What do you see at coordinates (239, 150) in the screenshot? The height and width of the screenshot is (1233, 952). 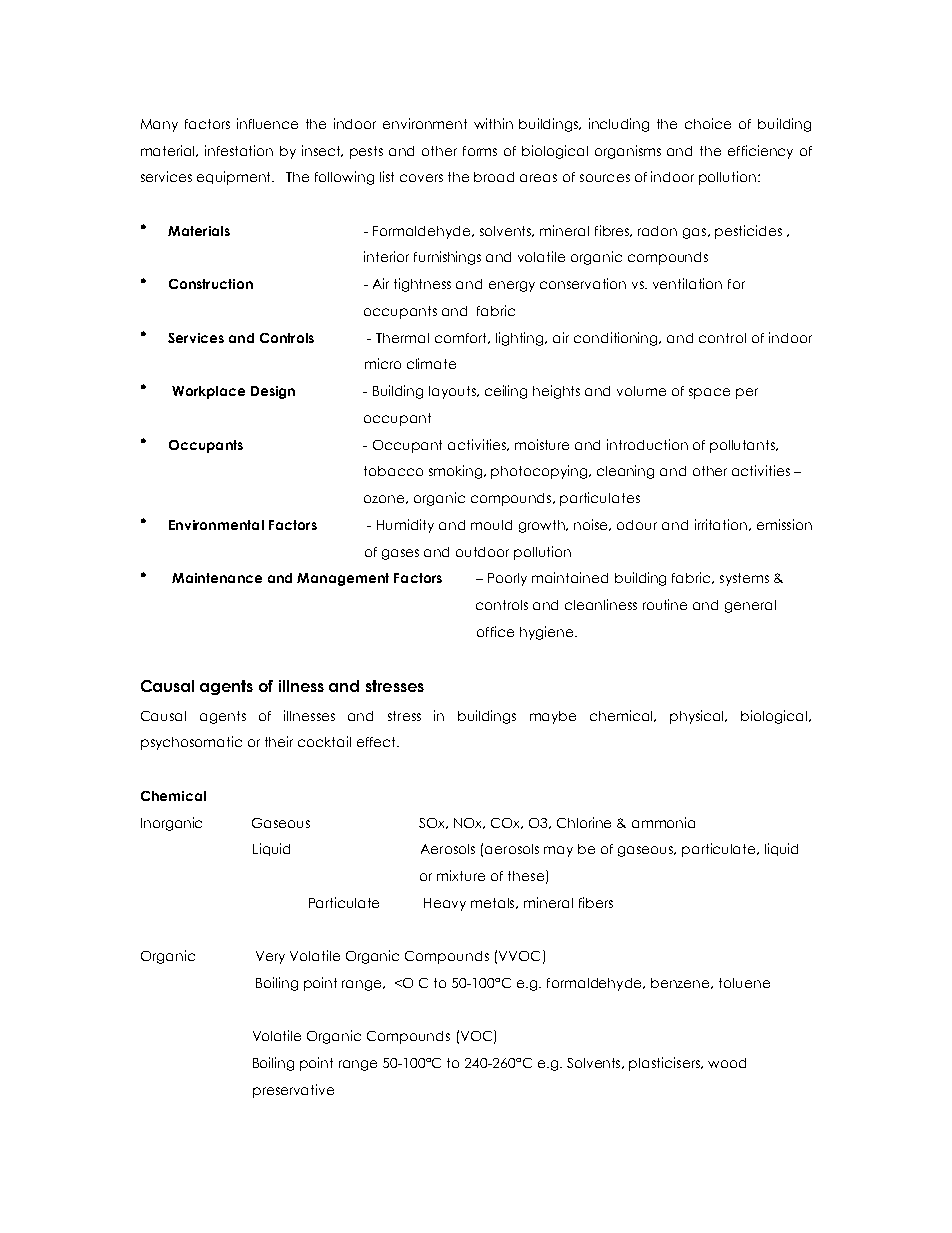 I see `infestation` at bounding box center [239, 150].
